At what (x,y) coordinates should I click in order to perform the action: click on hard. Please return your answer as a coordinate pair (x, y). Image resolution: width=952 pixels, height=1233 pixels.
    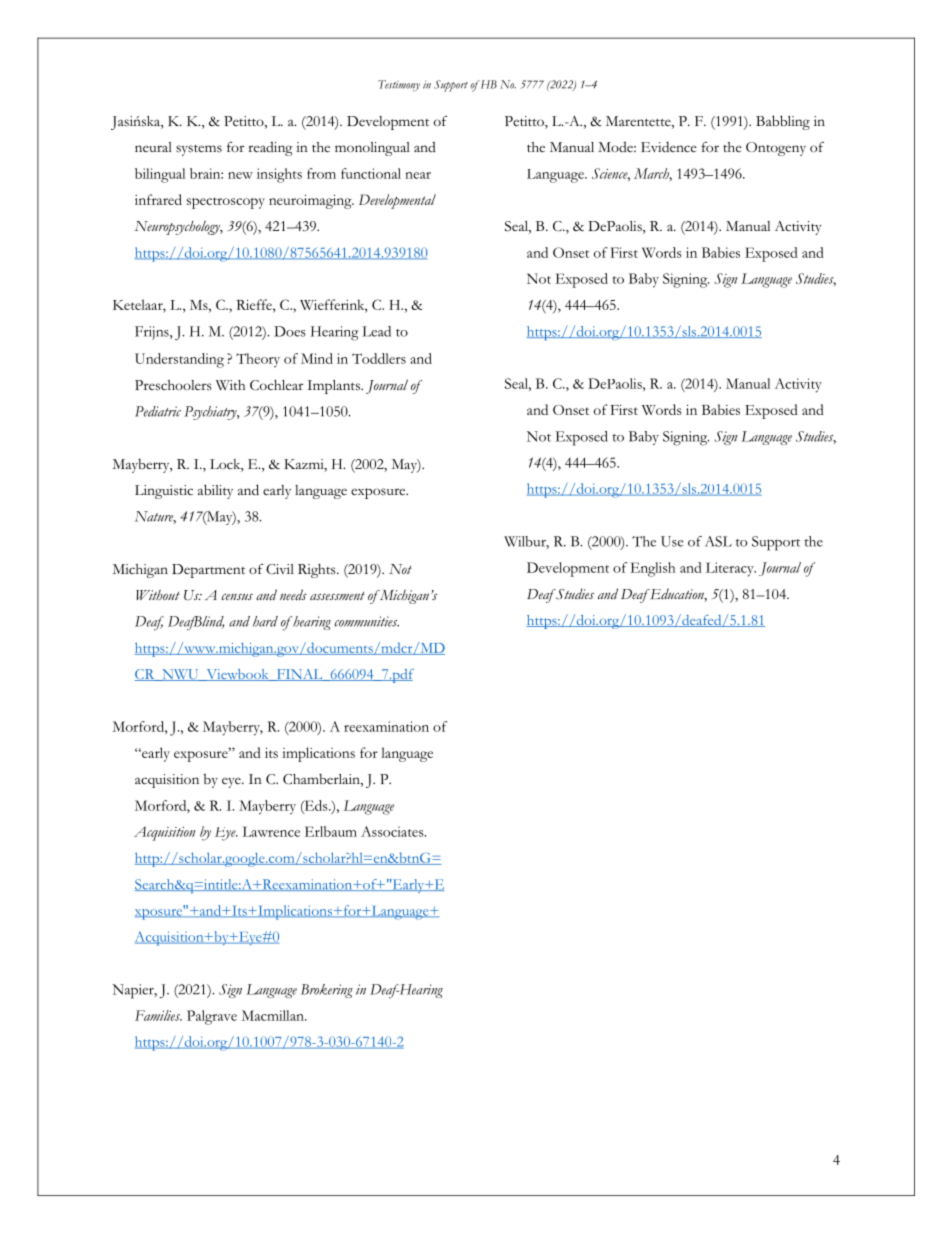
    Looking at the image, I should click on (265, 621).
